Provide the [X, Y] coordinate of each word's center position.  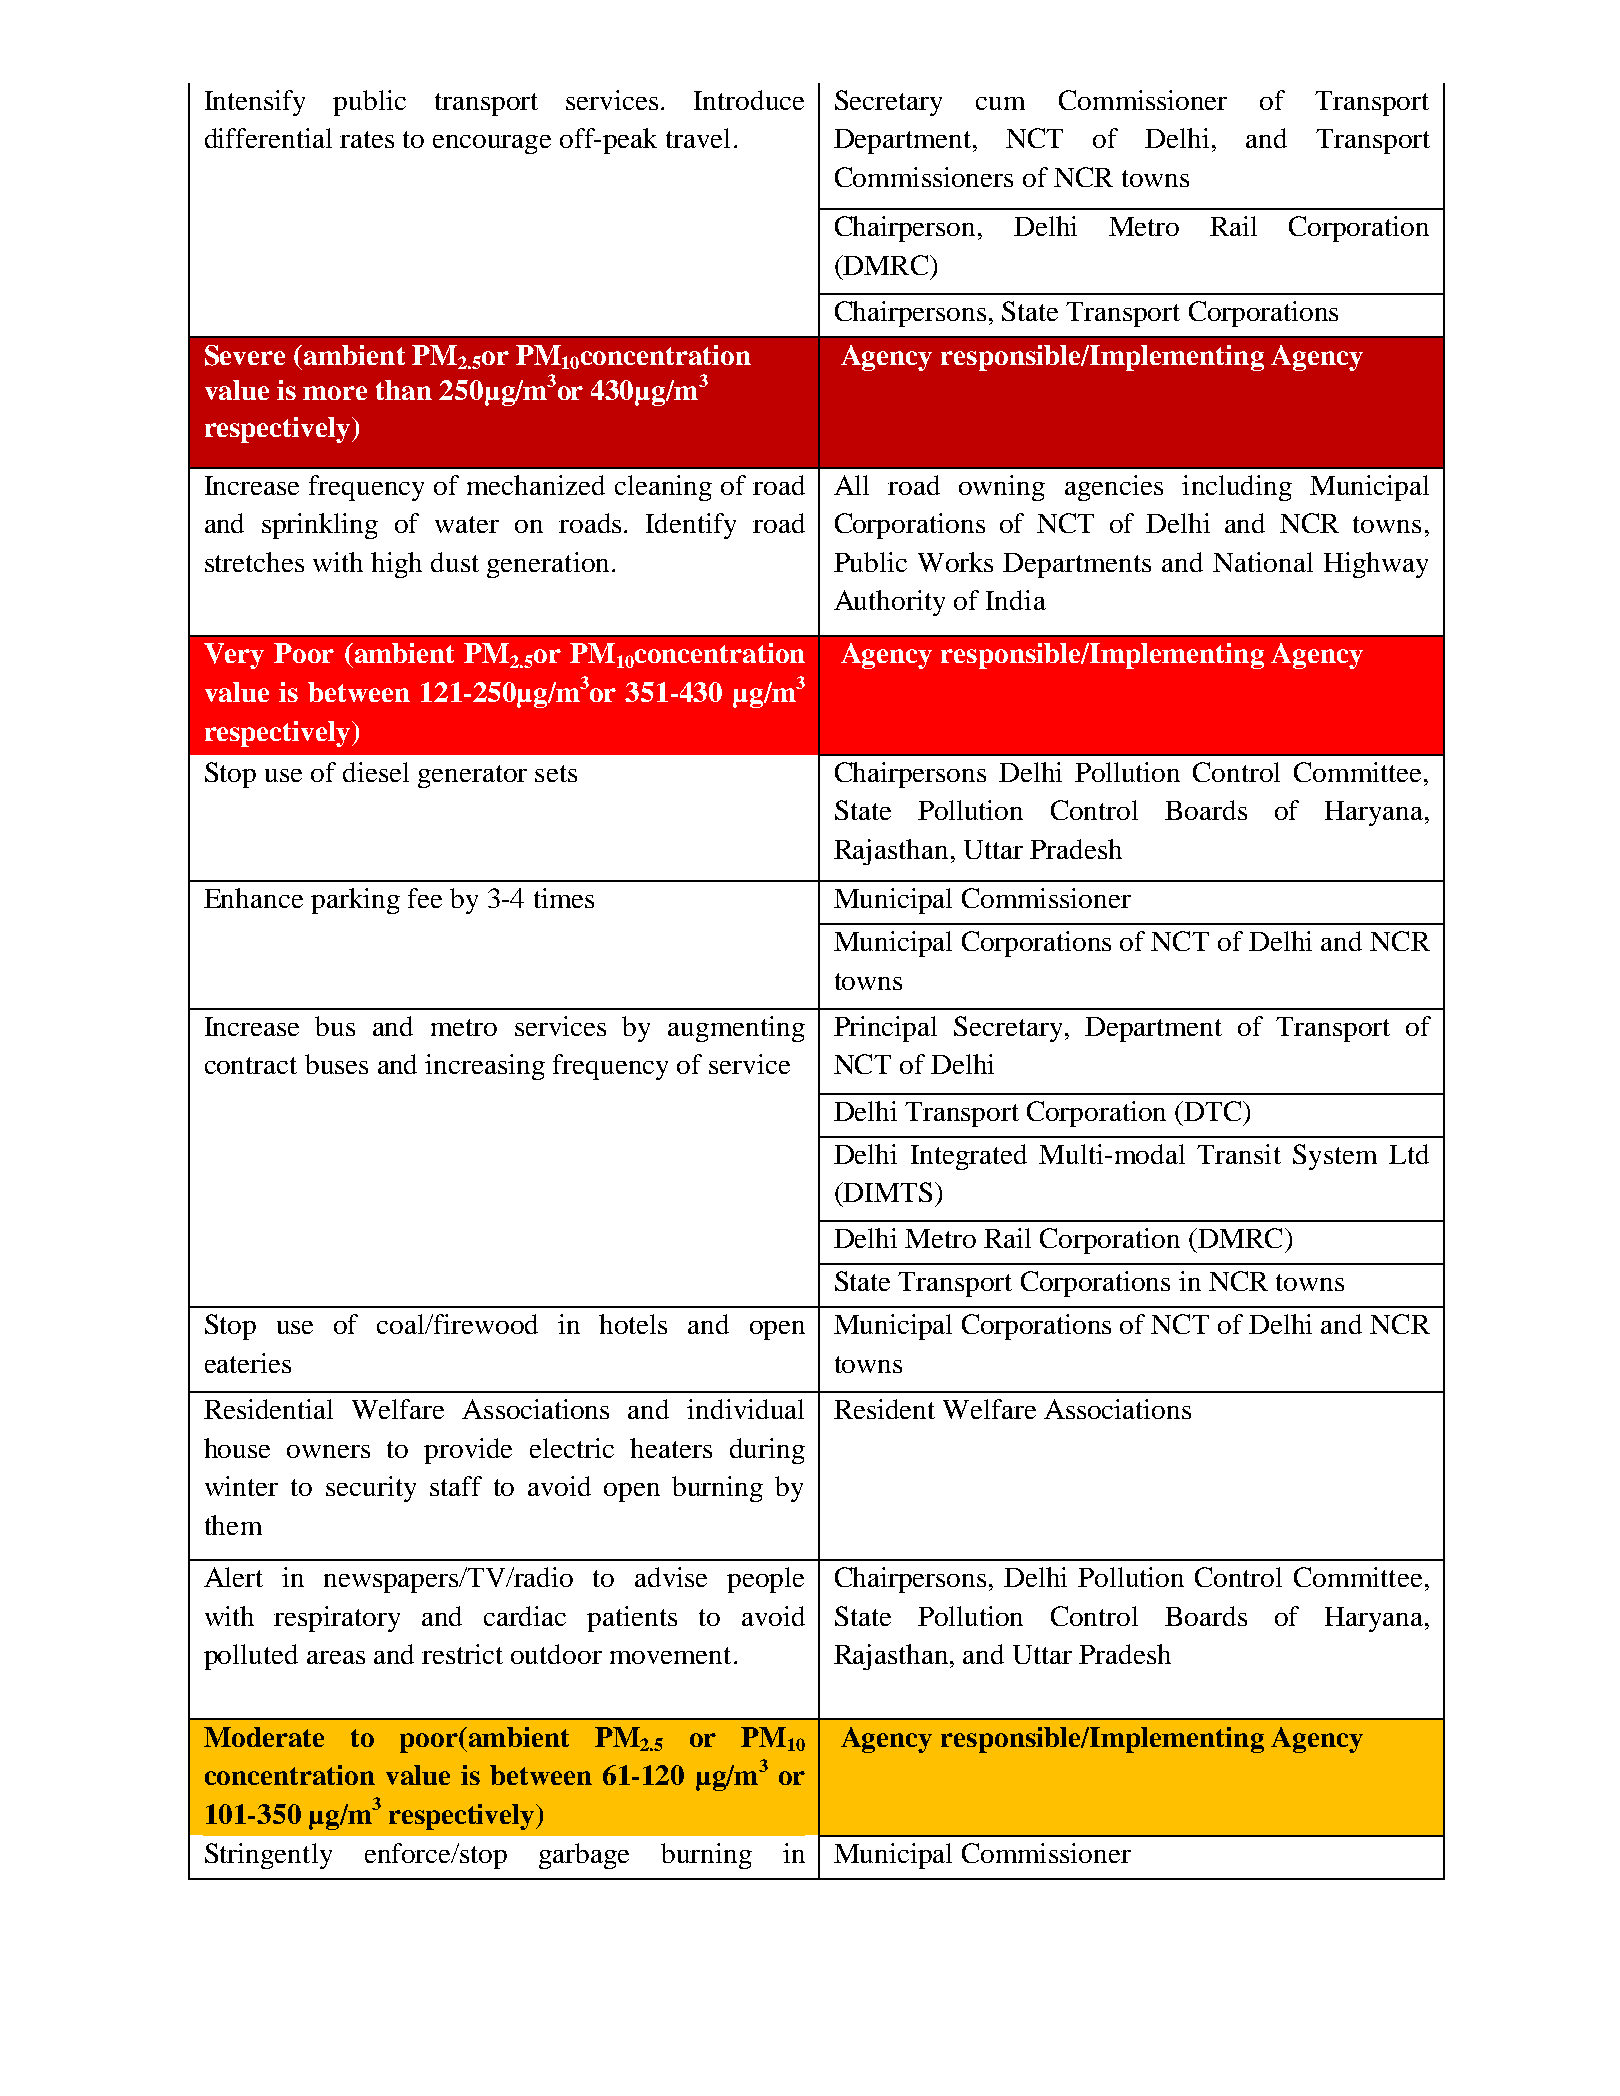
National [1263, 562]
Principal [885, 1029]
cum [1000, 103]
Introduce [749, 100]
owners [328, 1451]
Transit [1239, 1154]
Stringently [268, 1856]
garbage [584, 1856]
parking [355, 901]
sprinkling [320, 526]
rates [367, 139]
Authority [889, 603]
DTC [1213, 1111]
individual [745, 1409]
